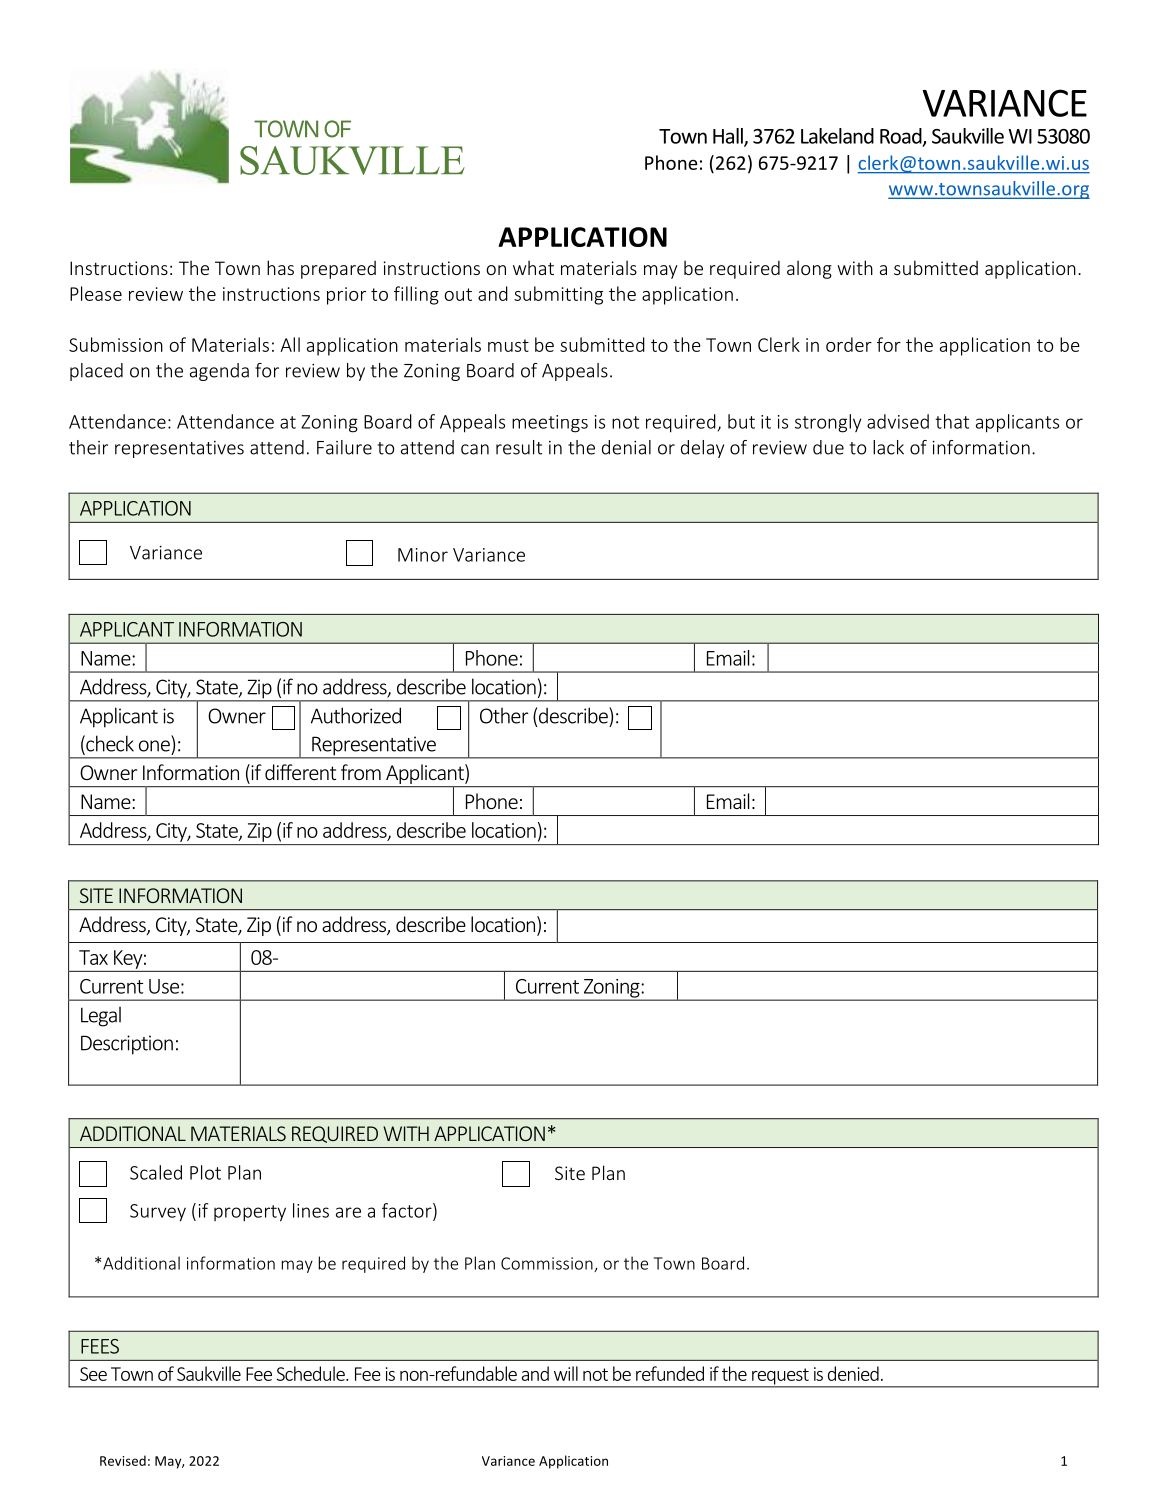  Describe the element at coordinates (123, 1460) in the page. I see `Revised` at that location.
